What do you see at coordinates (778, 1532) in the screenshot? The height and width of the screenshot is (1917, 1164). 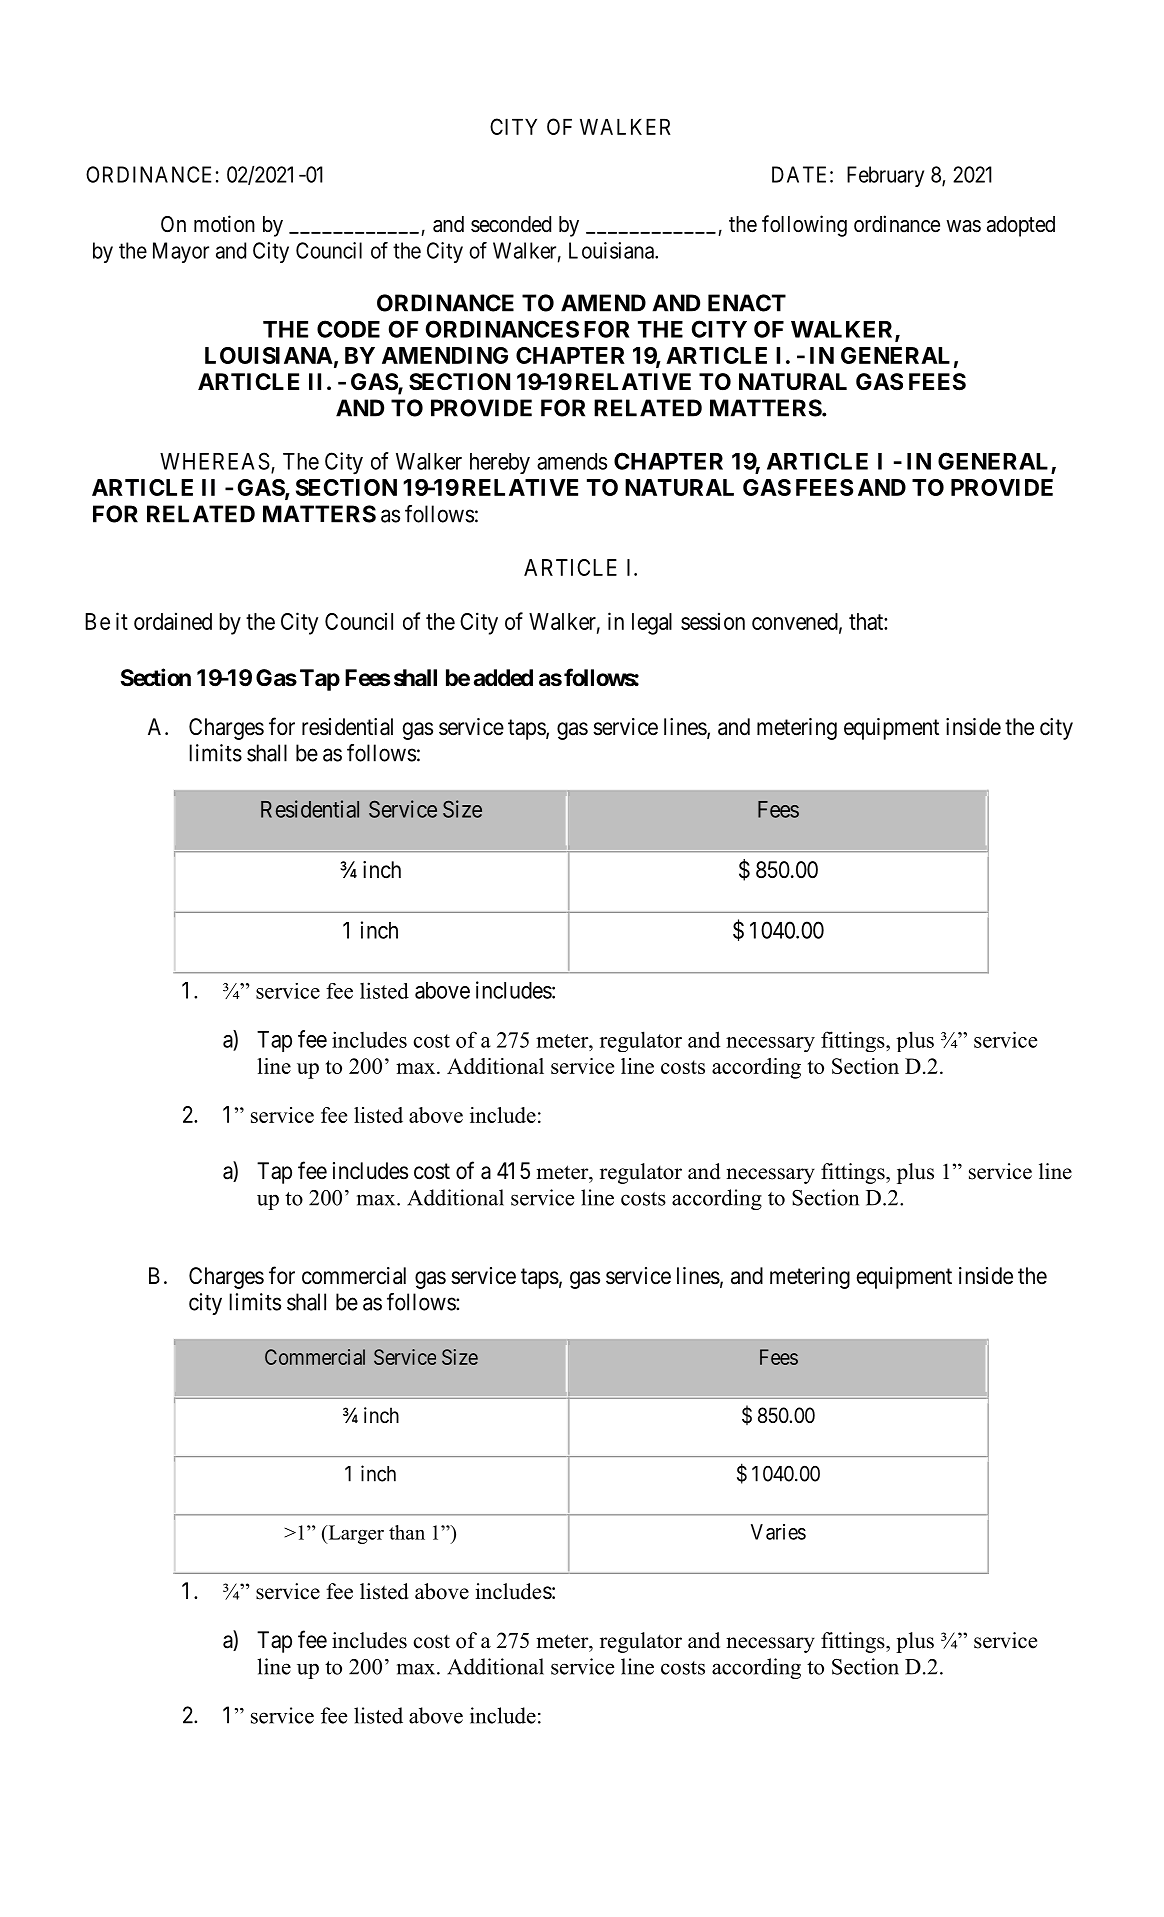 I see `Varies` at bounding box center [778, 1532].
